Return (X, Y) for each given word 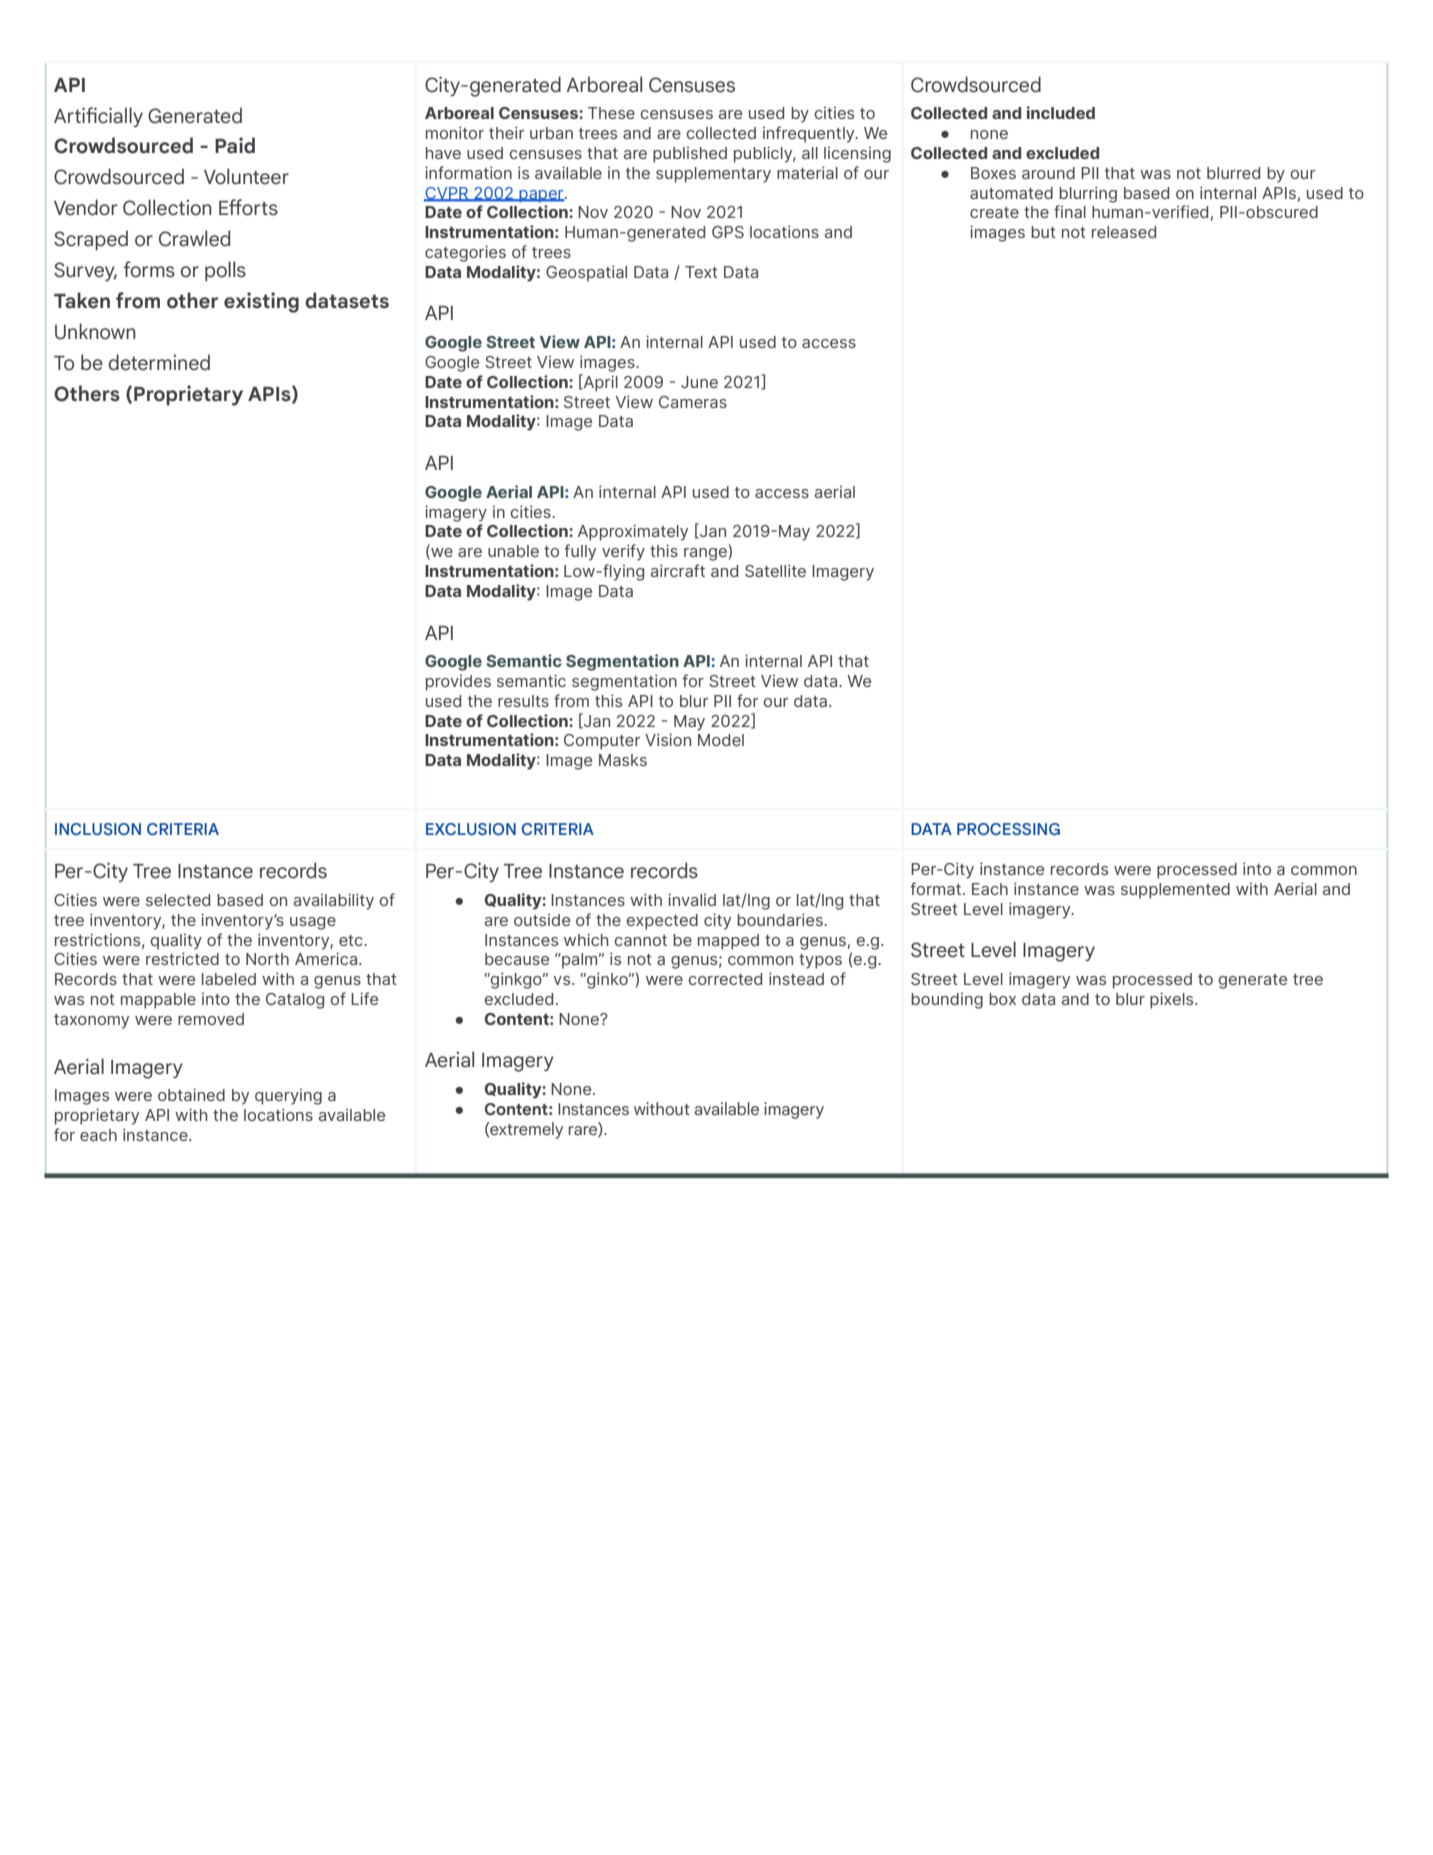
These (611, 113)
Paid (235, 145)
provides (458, 683)
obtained (191, 1094)
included (1061, 112)
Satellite (775, 570)
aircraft (678, 570)
